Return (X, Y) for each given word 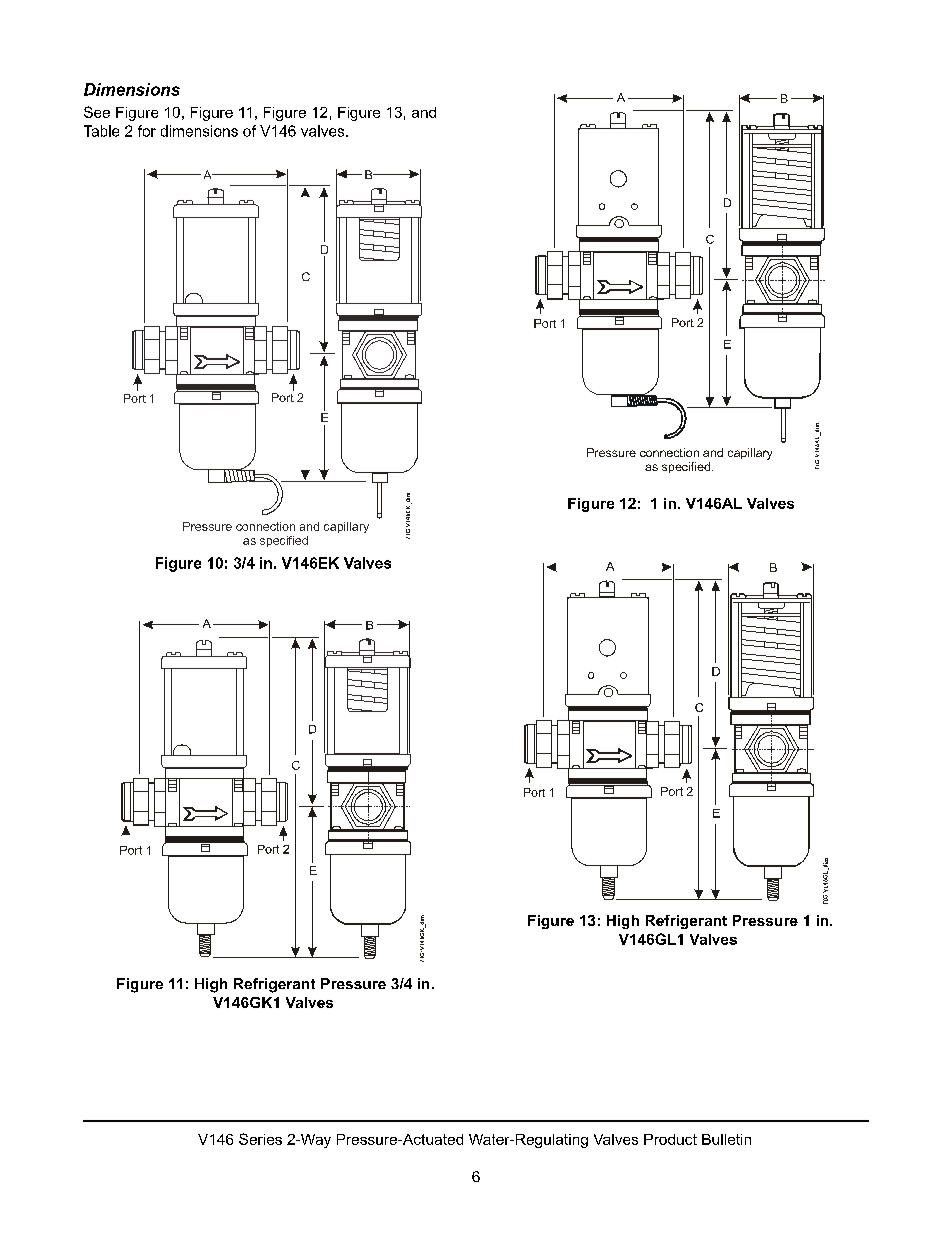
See (97, 112)
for (147, 131)
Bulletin (726, 1139)
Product (670, 1139)
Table (101, 131)
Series (260, 1139)
